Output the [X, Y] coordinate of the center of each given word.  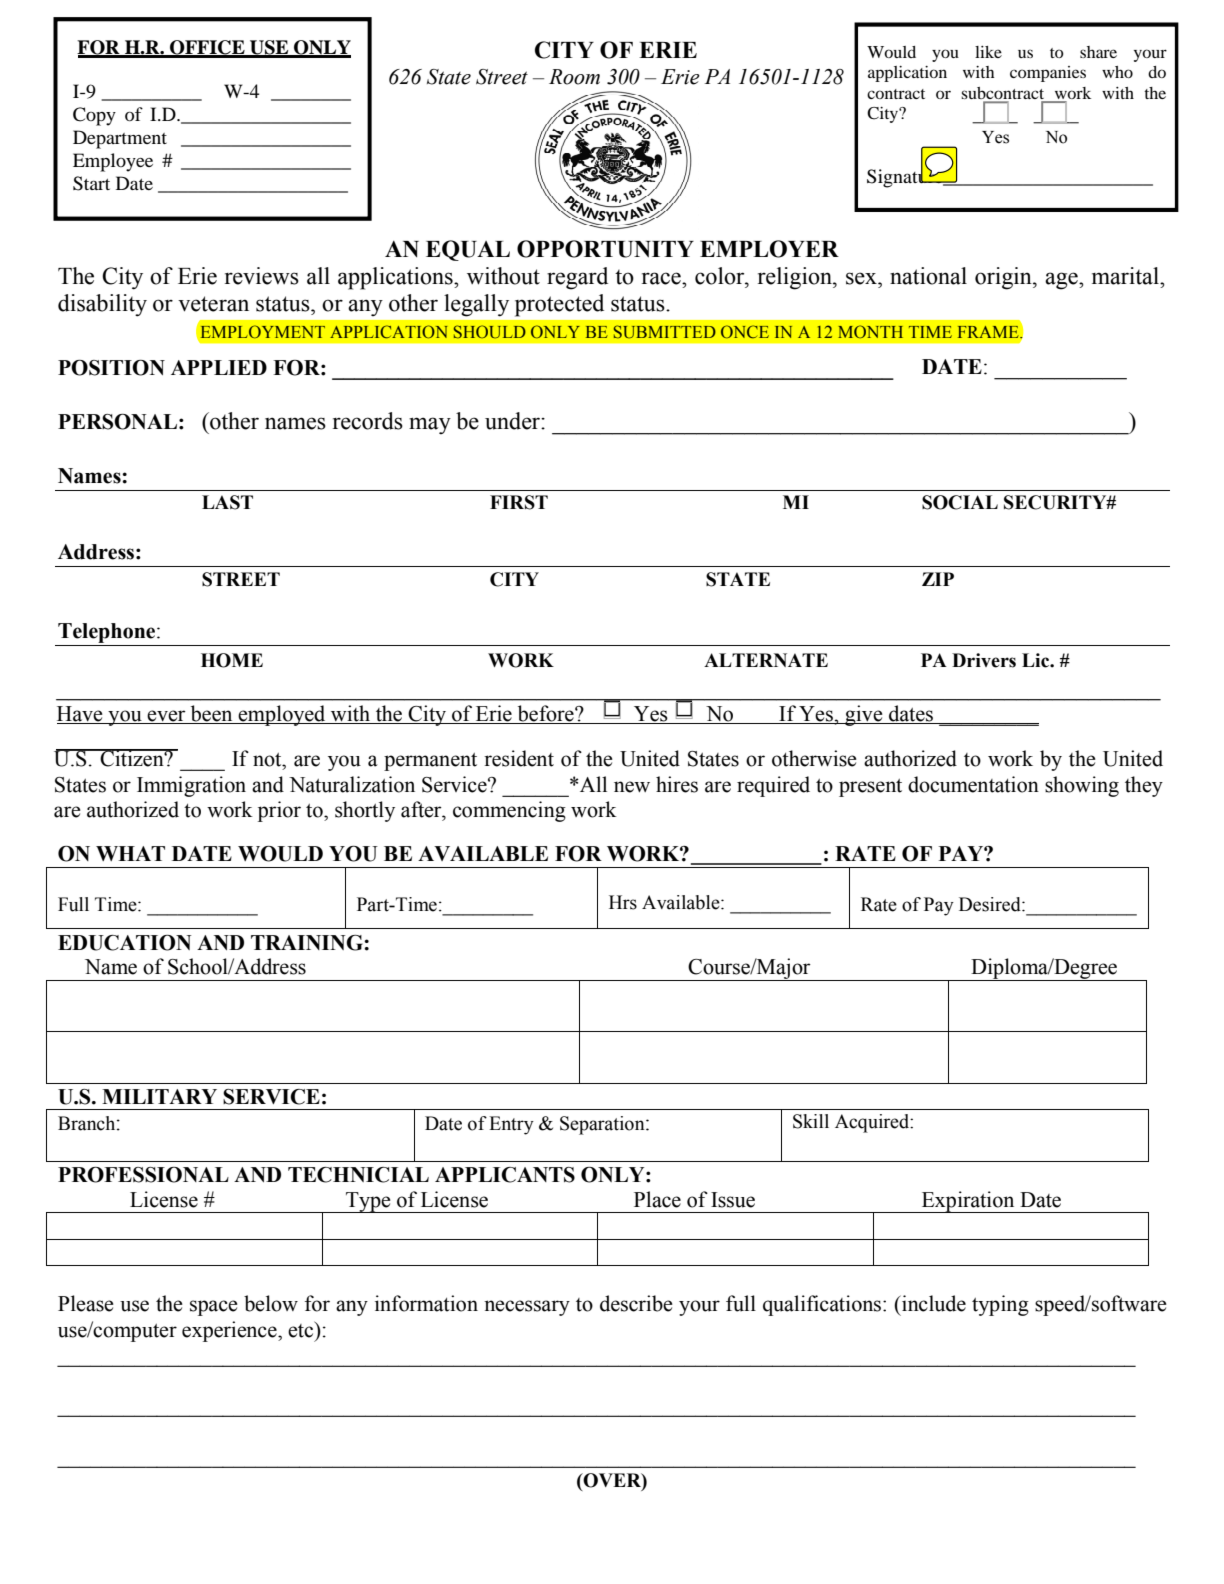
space [214, 1308]
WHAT [130, 853]
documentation [973, 784]
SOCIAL [960, 502]
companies [1048, 74]
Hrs [623, 902]
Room [574, 77]
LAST [227, 502]
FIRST [519, 502]
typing [1000, 1305]
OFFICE [207, 48]
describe [636, 1303]
